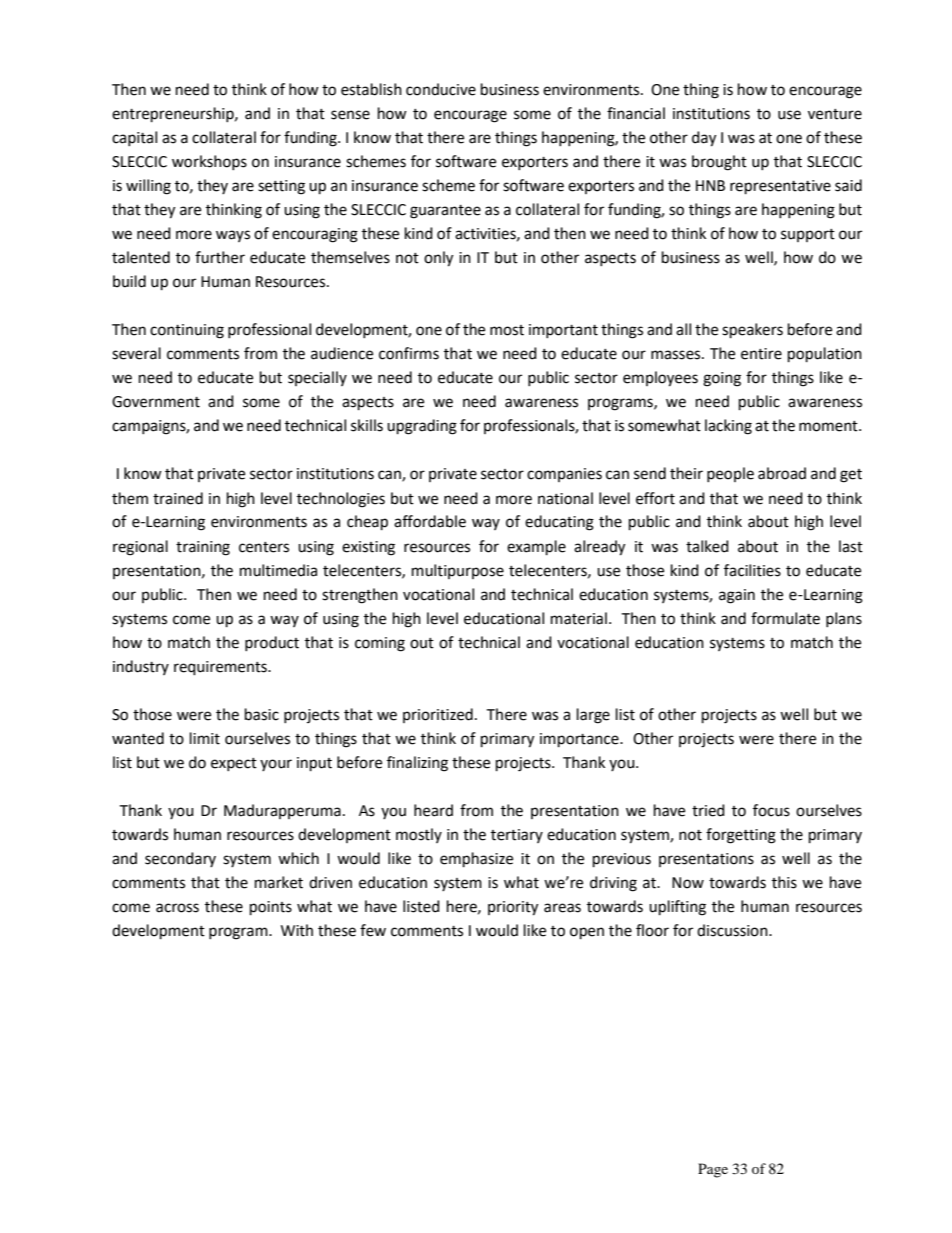  What do you see at coordinates (458, 571) in the screenshot?
I see `multipurpose` at bounding box center [458, 571].
